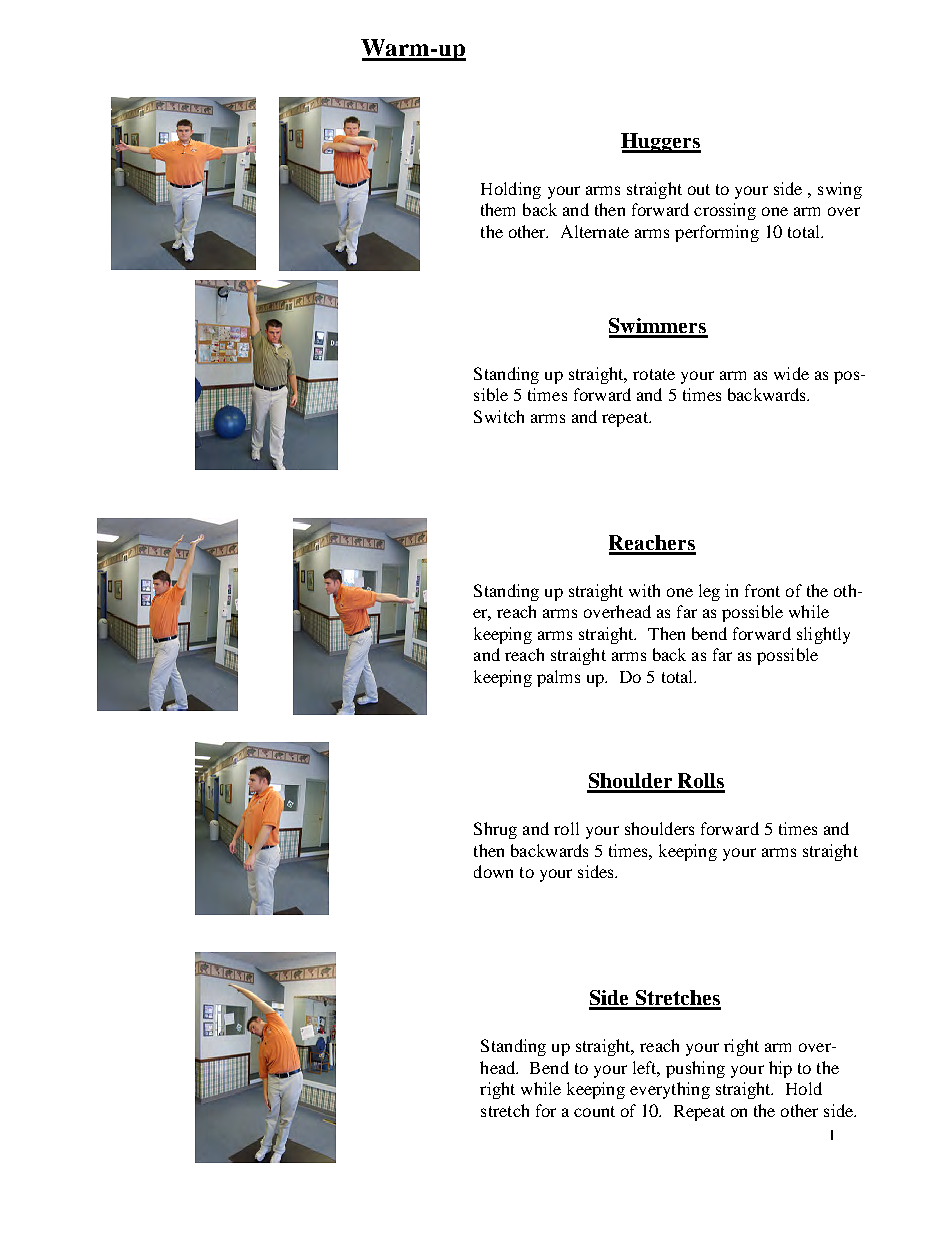 This screenshot has width=952, height=1233. What do you see at coordinates (661, 143) in the screenshot?
I see `Huggers` at bounding box center [661, 143].
